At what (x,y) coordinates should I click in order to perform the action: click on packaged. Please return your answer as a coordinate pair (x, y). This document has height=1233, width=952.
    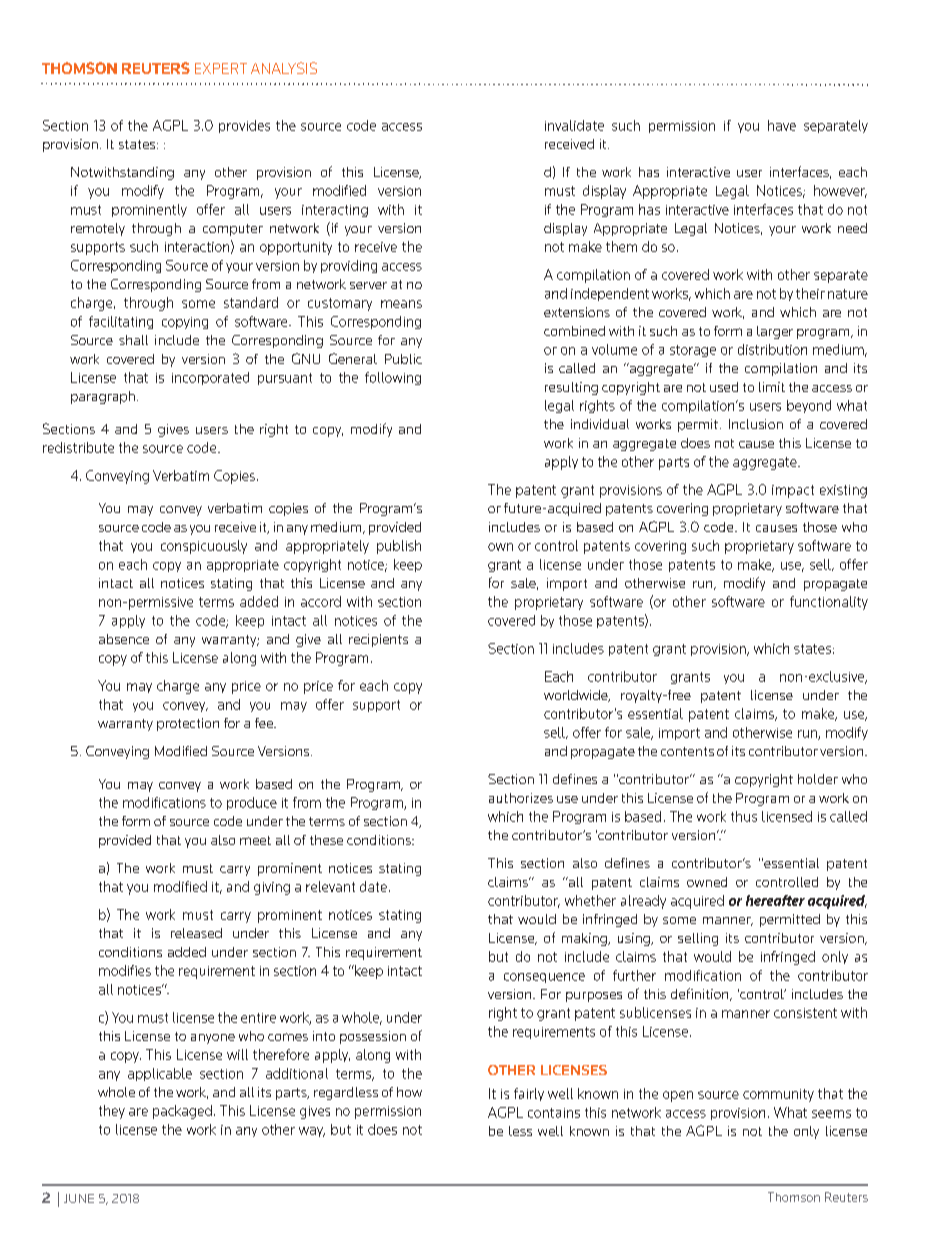
    Looking at the image, I should click on (182, 1112).
